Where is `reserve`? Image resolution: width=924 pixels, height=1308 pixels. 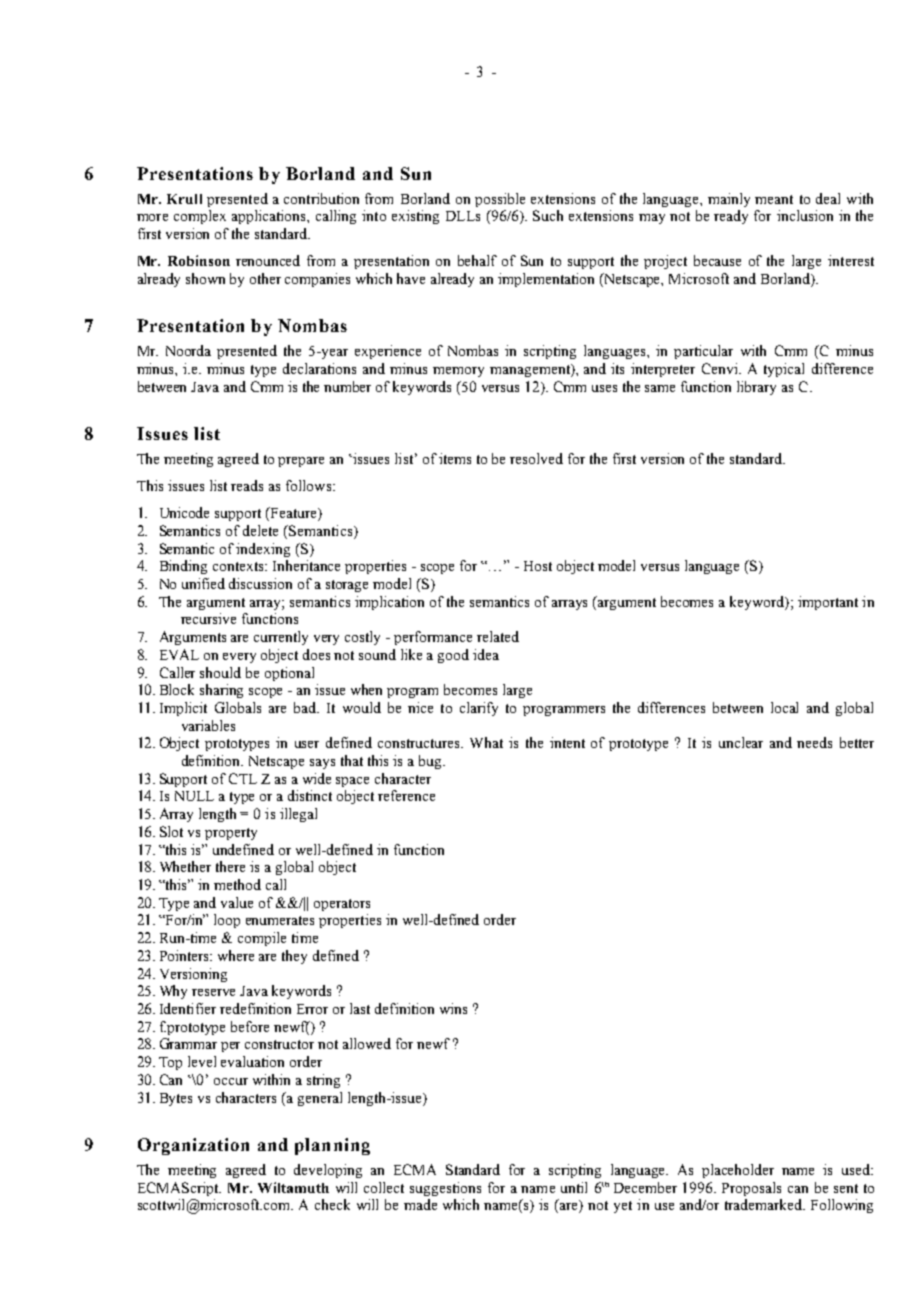
reserve is located at coordinates (213, 992).
